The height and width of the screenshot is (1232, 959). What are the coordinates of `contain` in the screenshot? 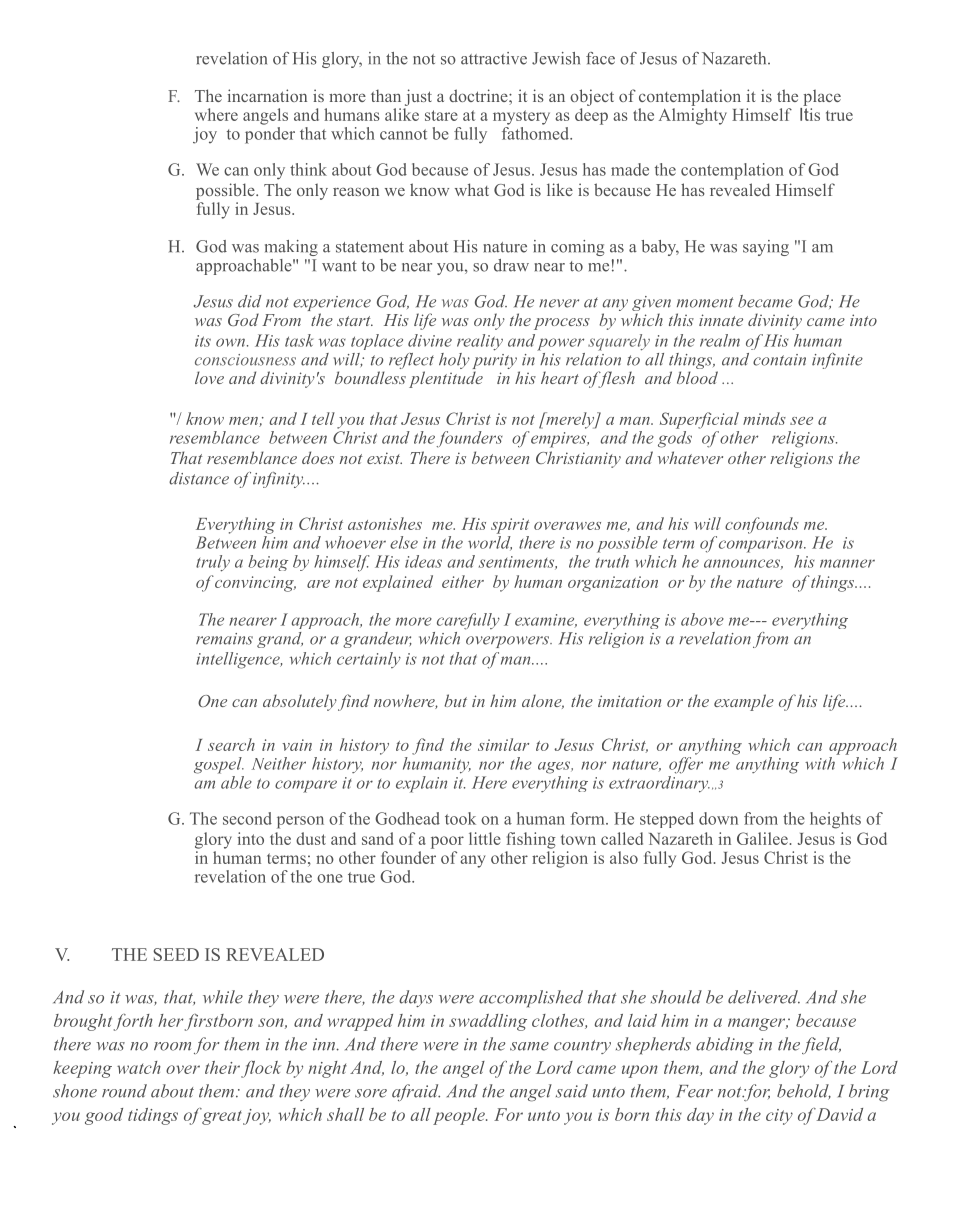 It's located at (779, 360).
